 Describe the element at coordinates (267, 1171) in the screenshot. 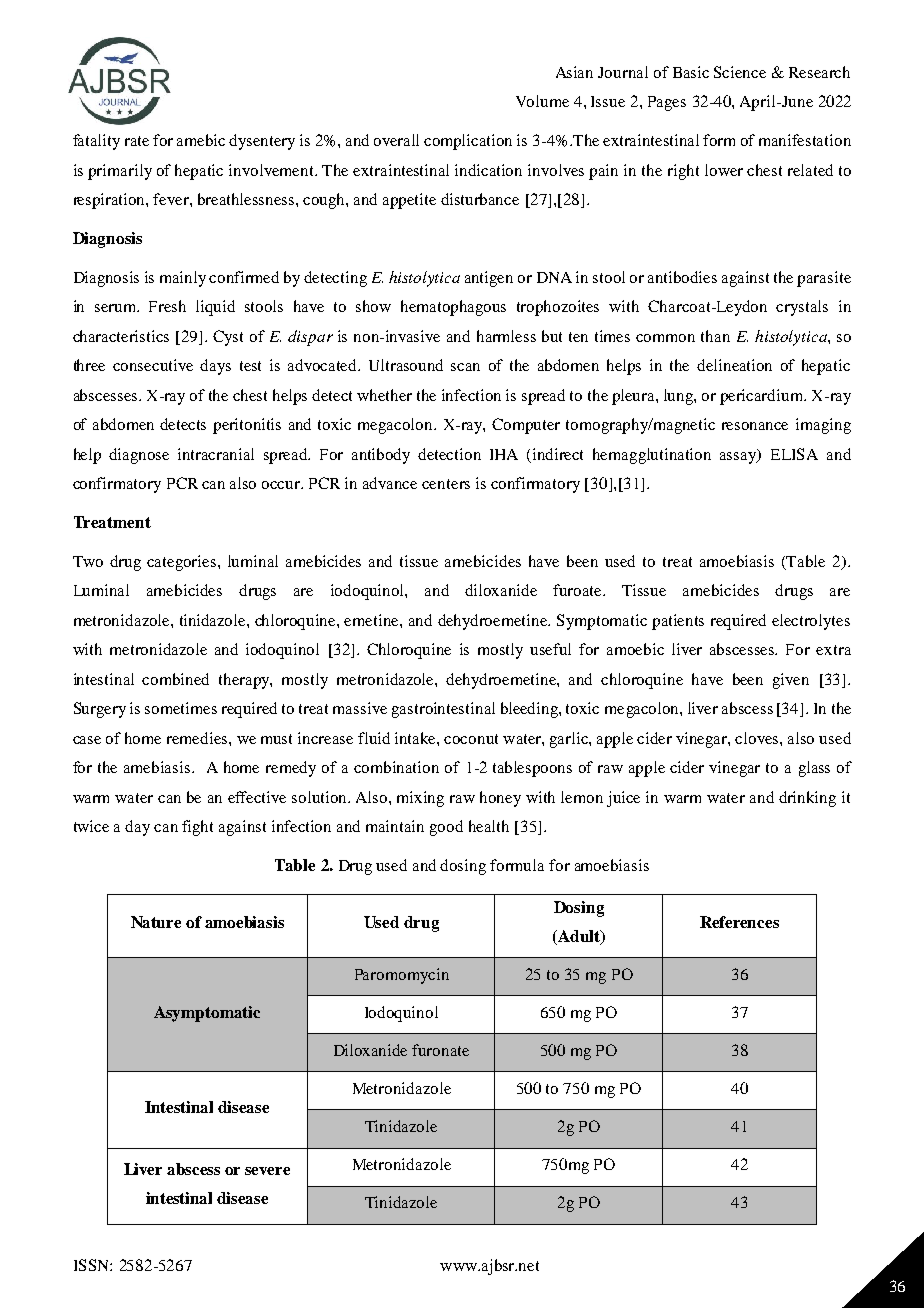

I see `severe` at that location.
